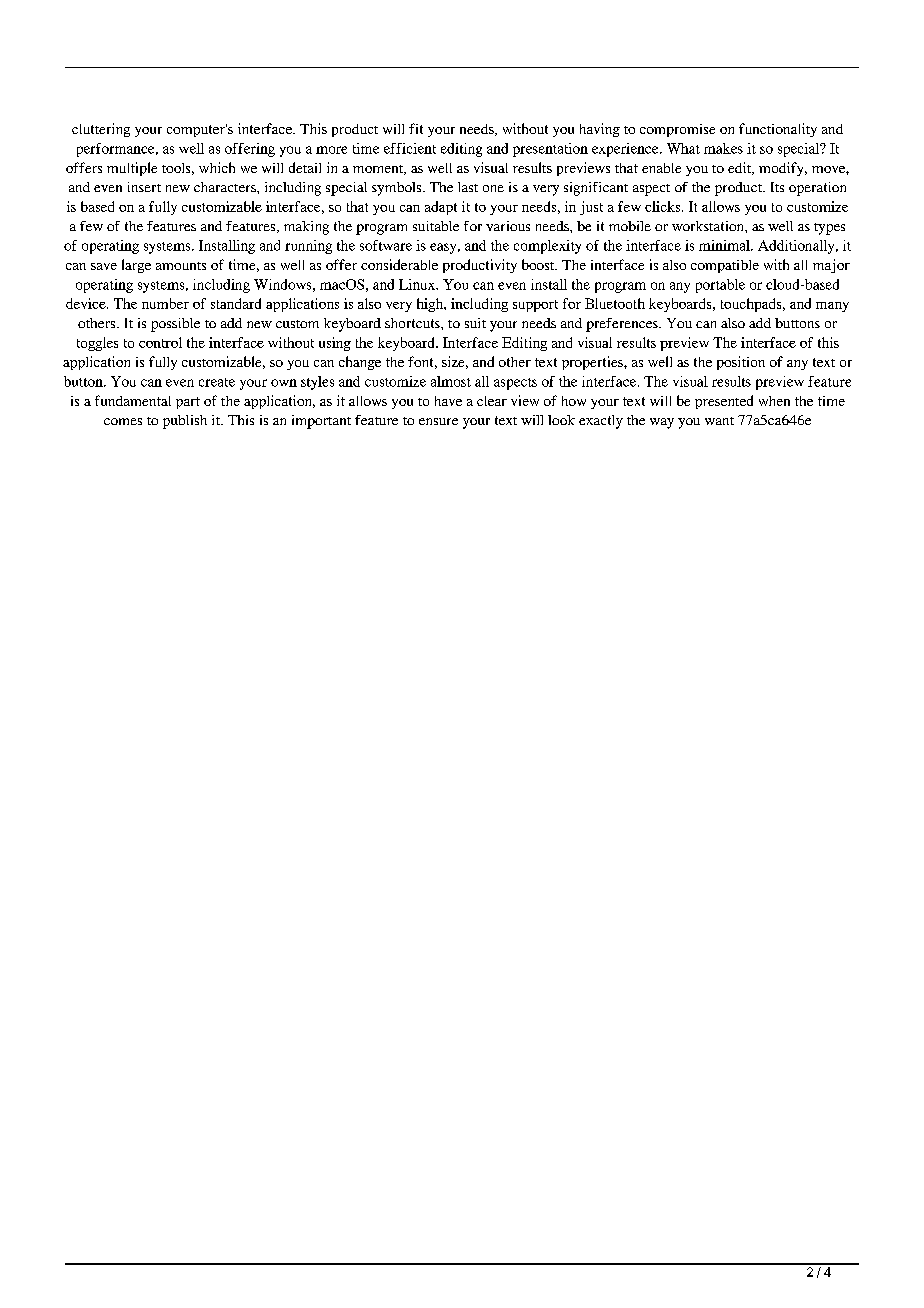  What do you see at coordinates (438, 421) in the page?
I see `ensure` at bounding box center [438, 421].
